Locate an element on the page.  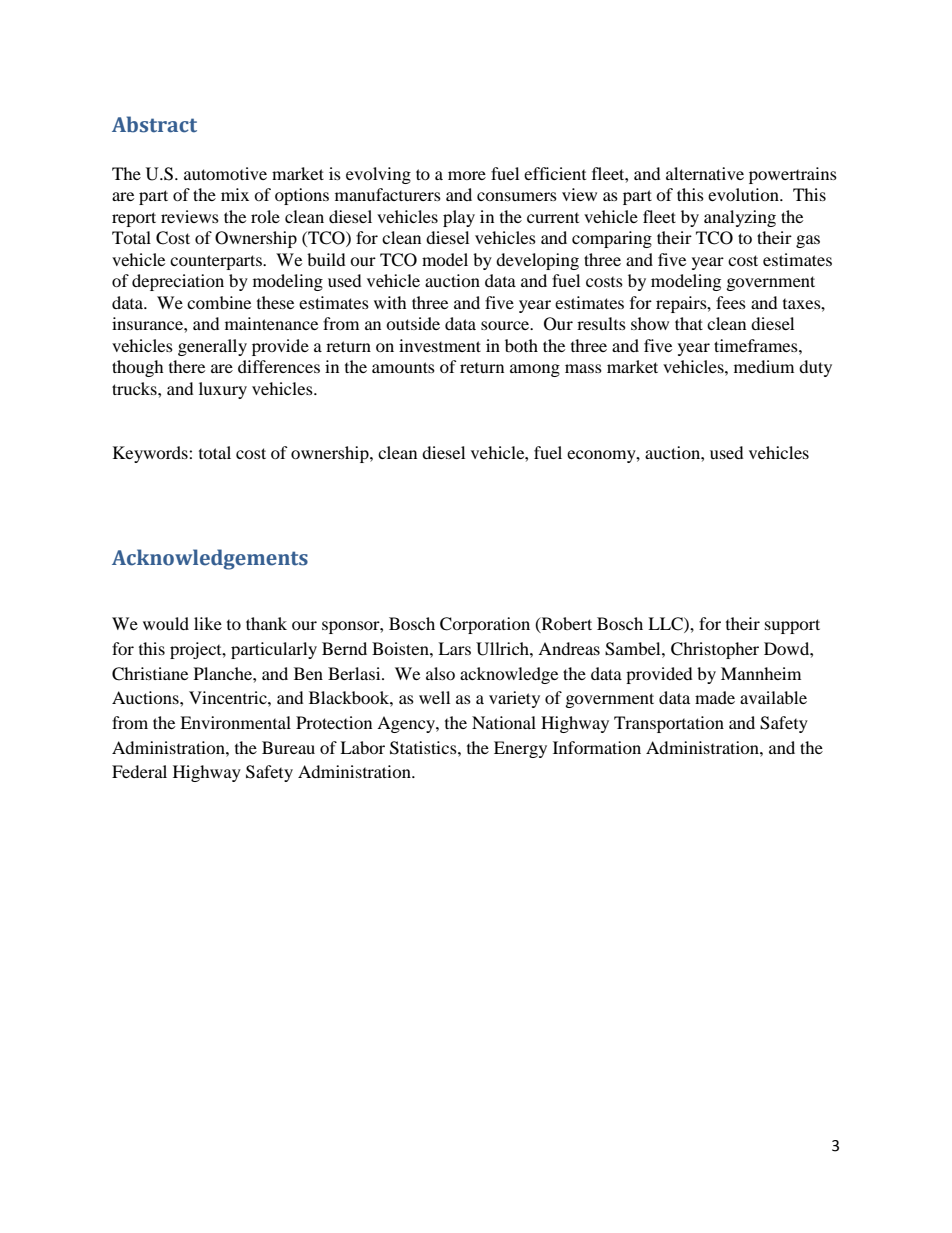
Energy is located at coordinates (520, 749).
